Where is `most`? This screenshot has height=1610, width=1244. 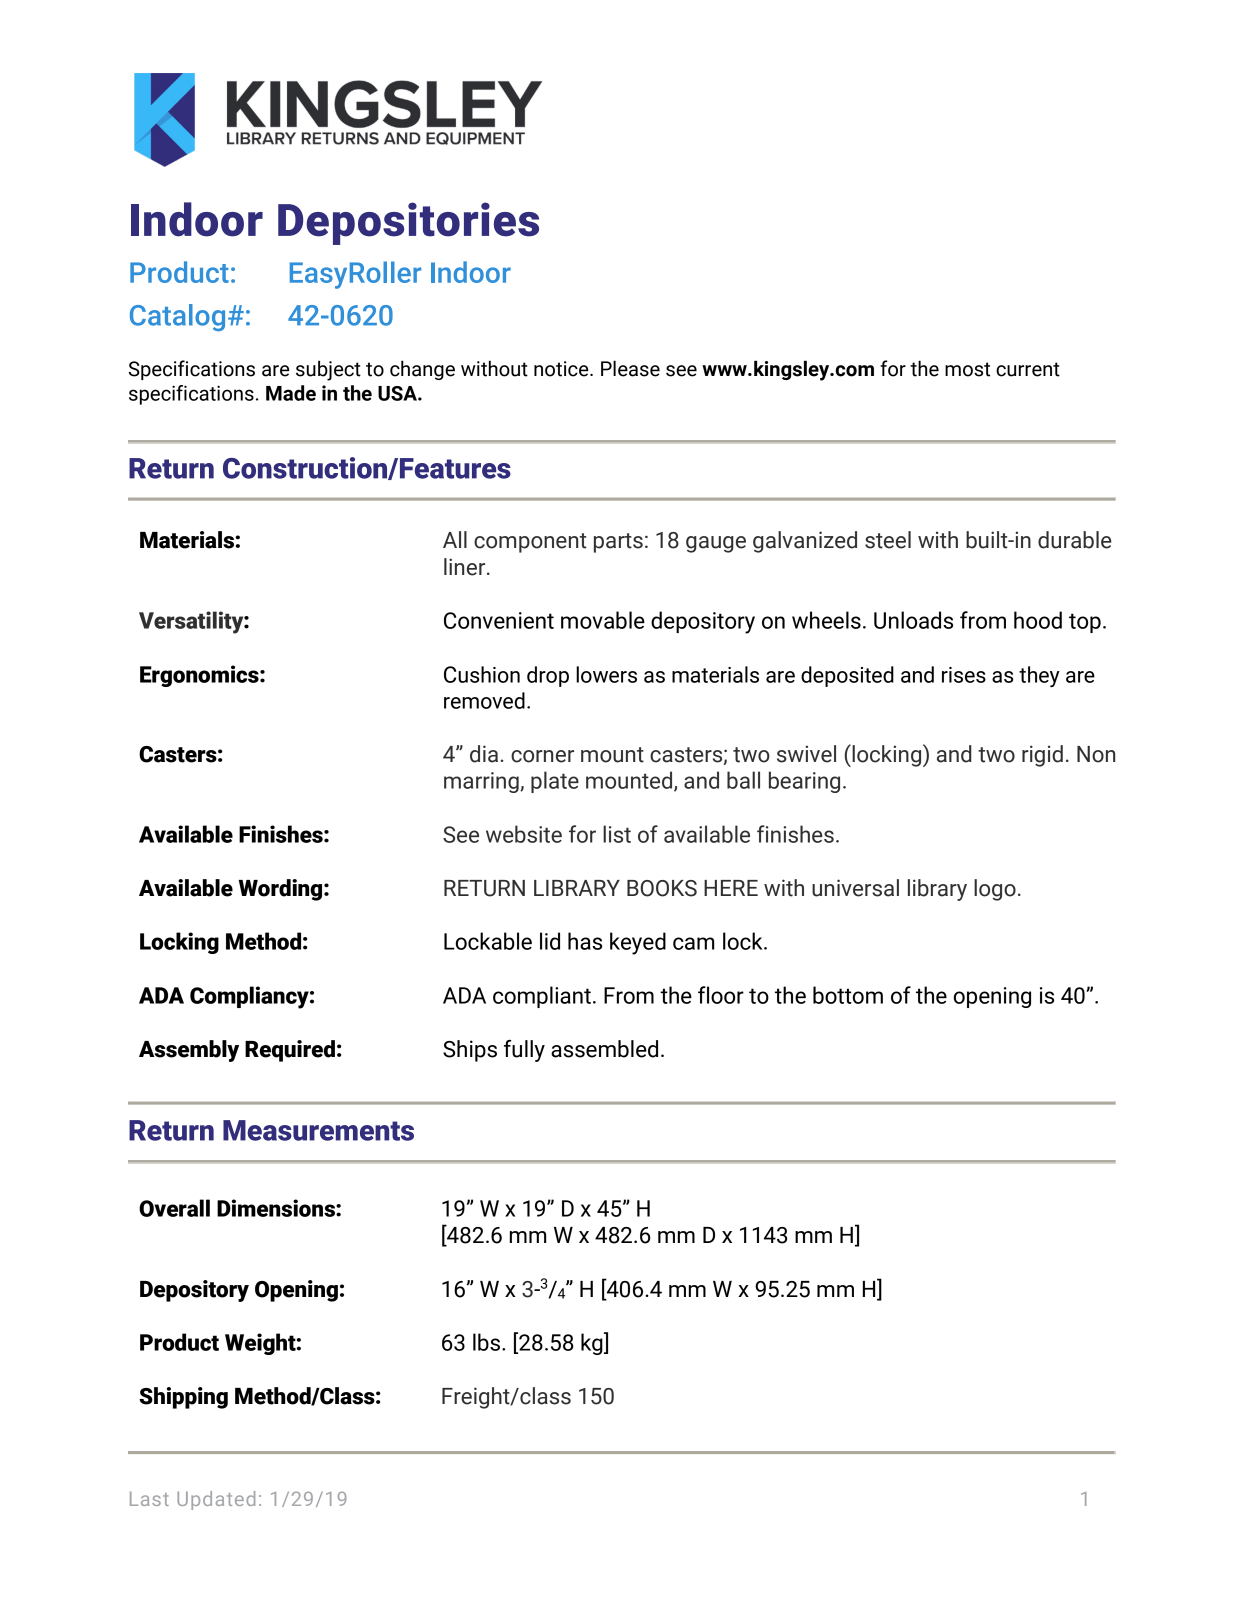
most is located at coordinates (967, 369).
